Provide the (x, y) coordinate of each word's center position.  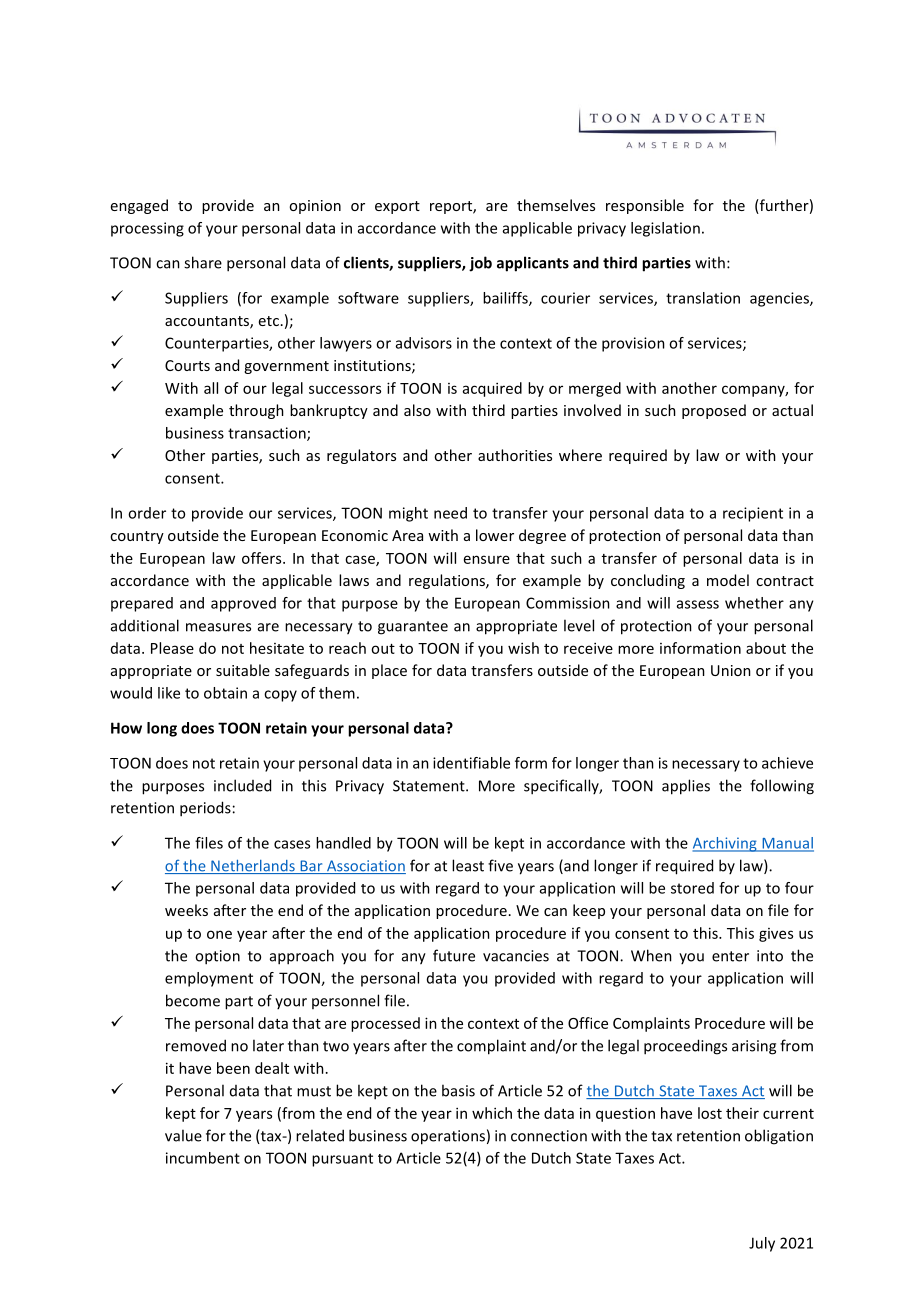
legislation (665, 229)
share (203, 262)
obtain (225, 693)
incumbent (203, 1158)
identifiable (471, 763)
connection (549, 1136)
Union (731, 670)
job (480, 264)
